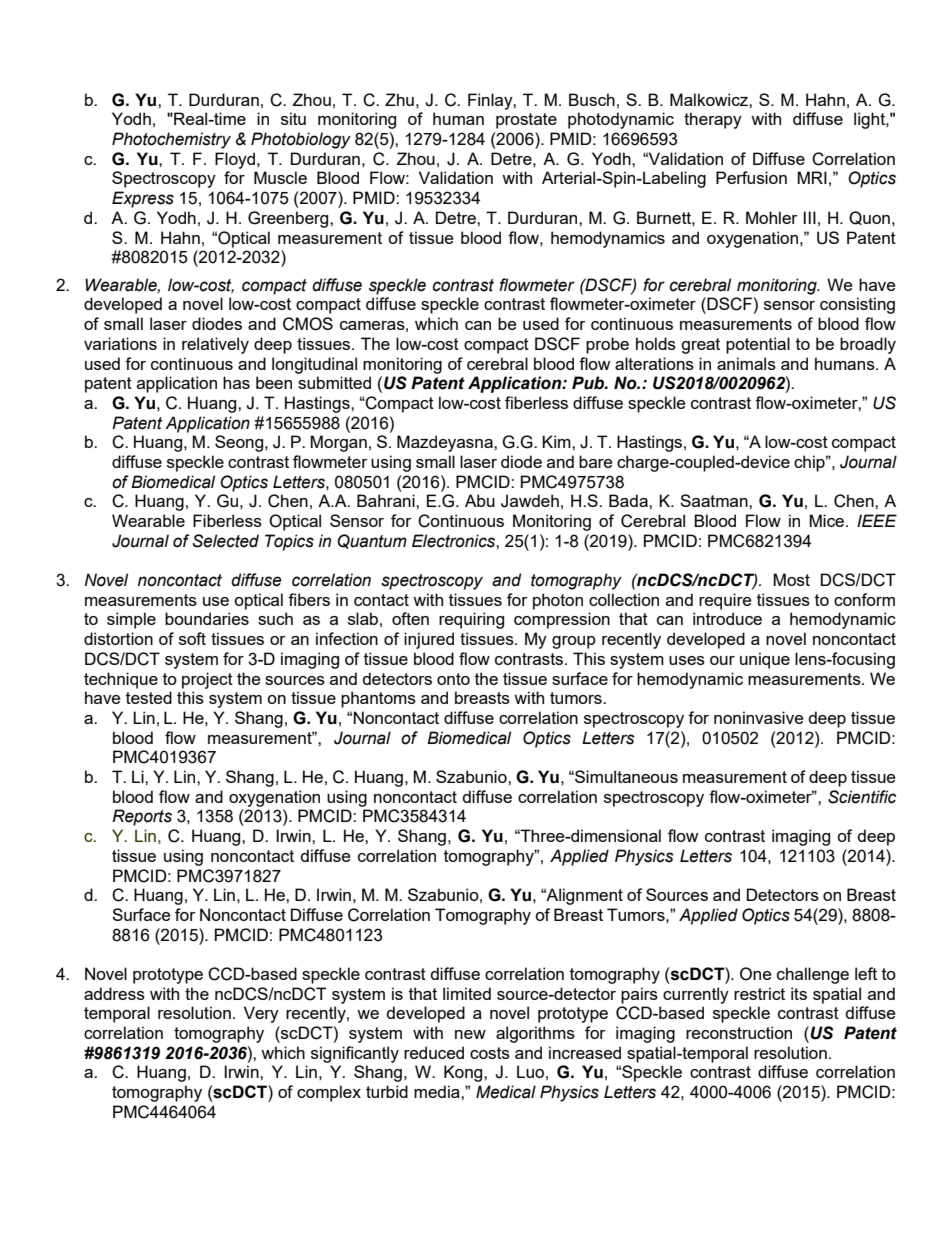 This screenshot has height=1233, width=952. Describe the element at coordinates (557, 441) in the screenshot. I see `Kim` at that location.
